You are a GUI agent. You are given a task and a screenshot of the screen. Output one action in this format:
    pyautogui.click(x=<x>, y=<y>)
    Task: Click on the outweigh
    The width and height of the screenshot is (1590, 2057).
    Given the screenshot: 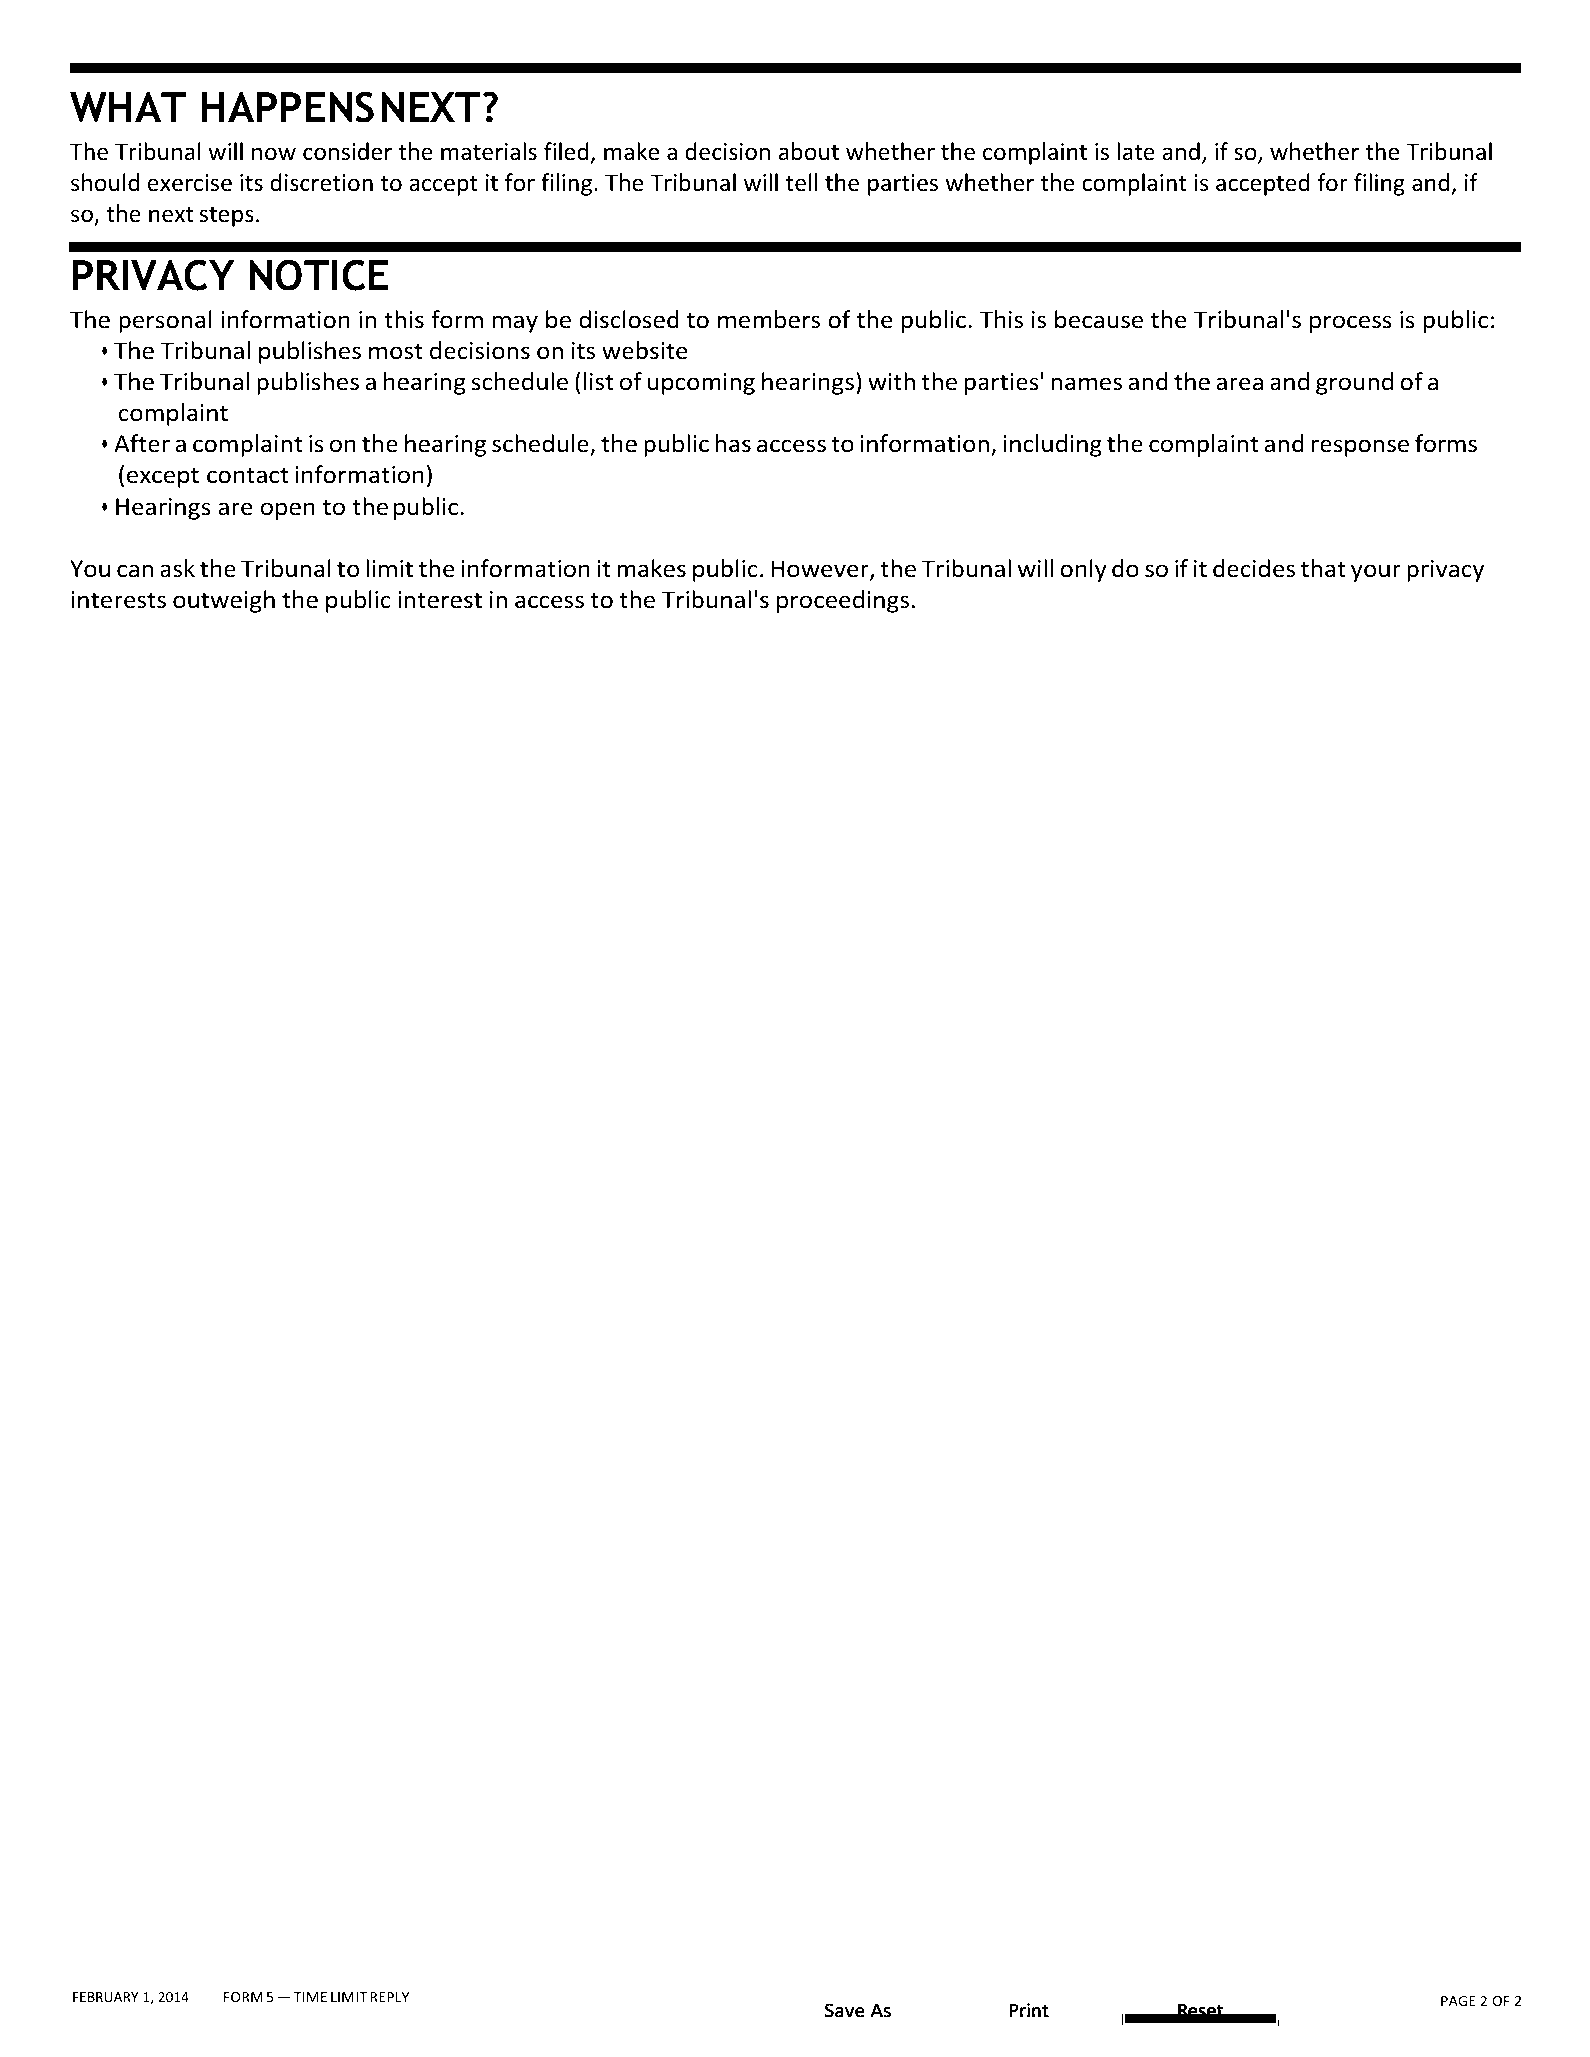 What is the action you would take?
    pyautogui.click(x=224, y=601)
